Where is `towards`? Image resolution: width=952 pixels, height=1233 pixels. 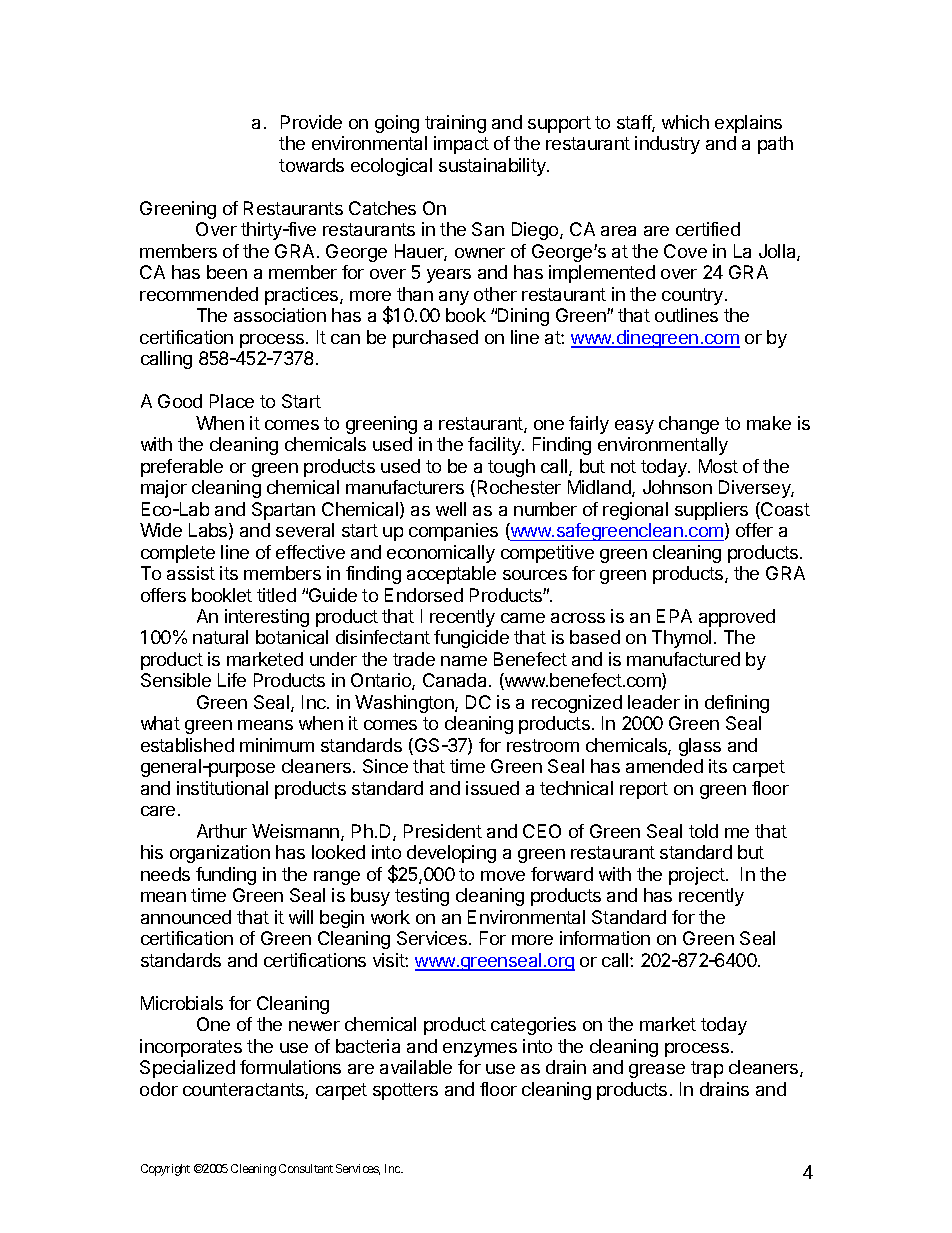 towards is located at coordinates (311, 165).
